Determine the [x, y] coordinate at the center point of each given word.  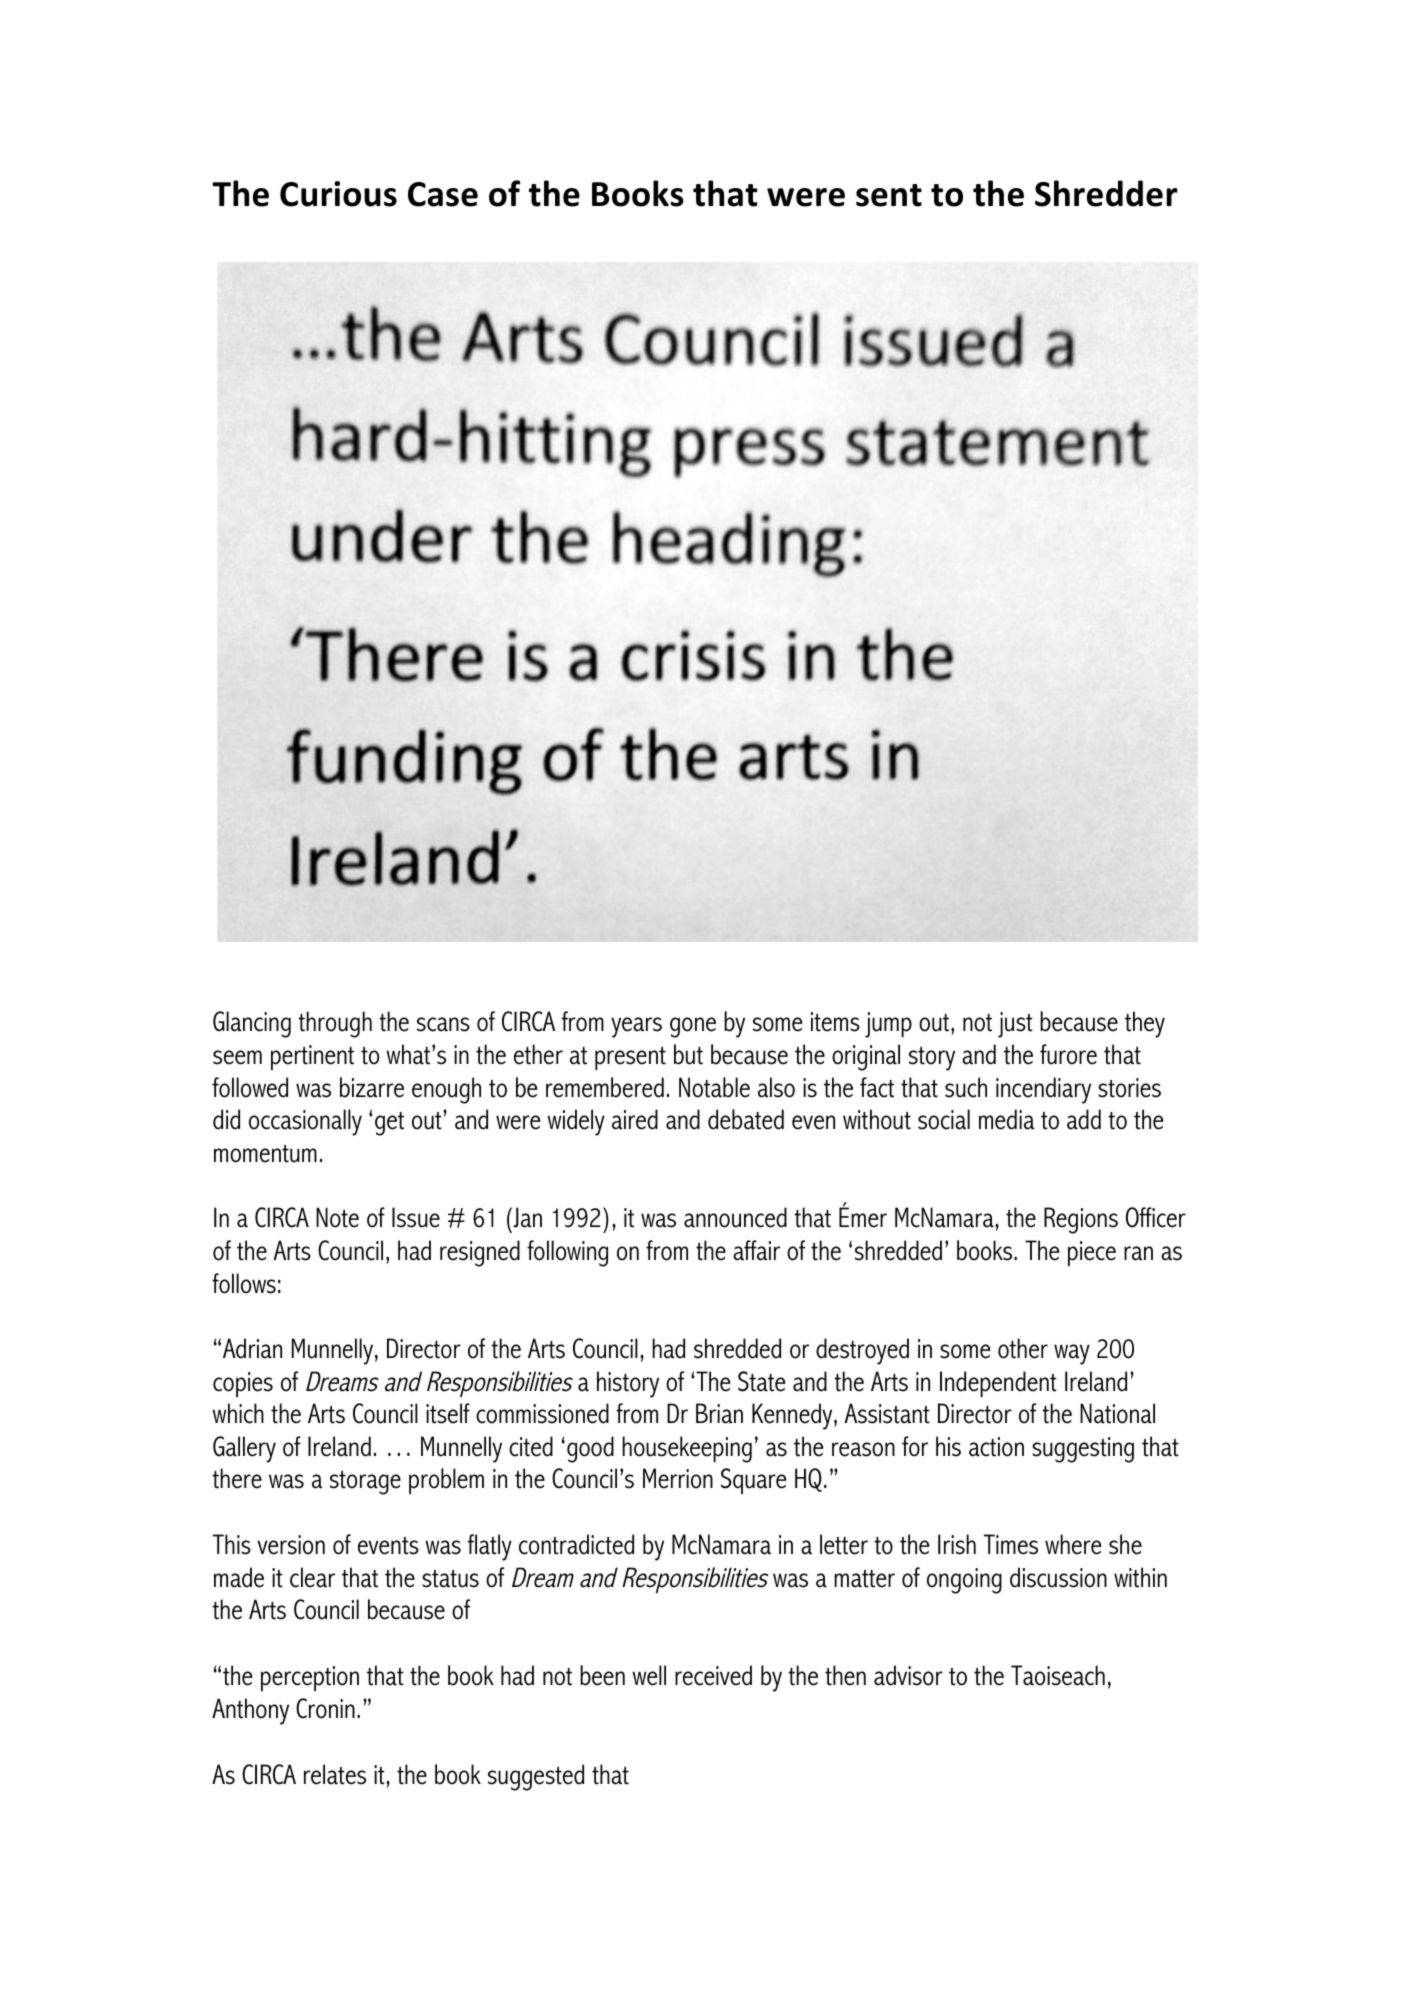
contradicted [576, 1544]
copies [243, 1384]
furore [1068, 1054]
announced [735, 1217]
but [688, 1054]
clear [312, 1577]
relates [335, 1774]
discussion [1058, 1577]
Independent [998, 1384]
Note [337, 1217]
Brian [719, 1413]
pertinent [312, 1057]
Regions [1081, 1220]
